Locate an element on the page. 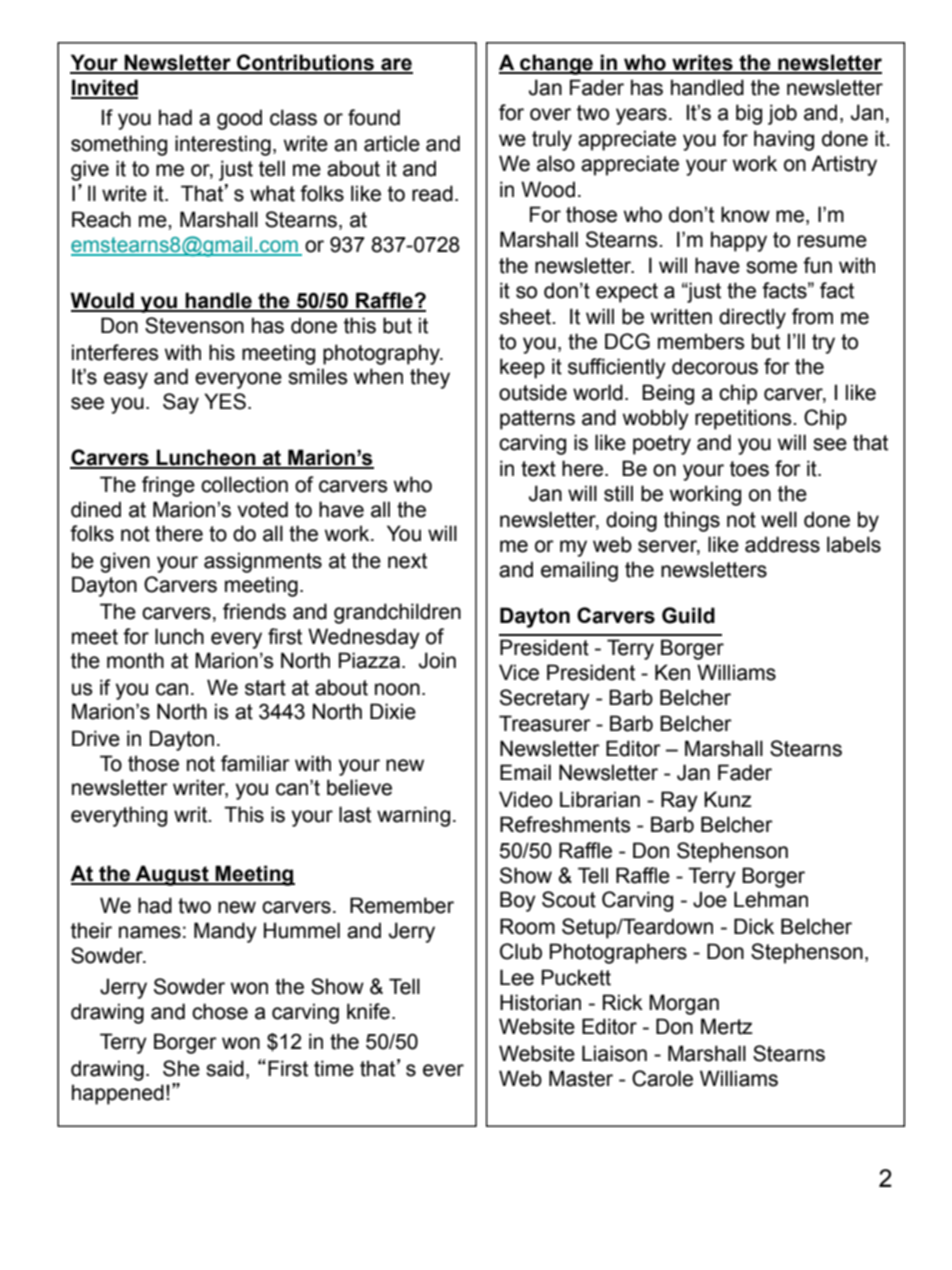  Carole is located at coordinates (662, 1078).
